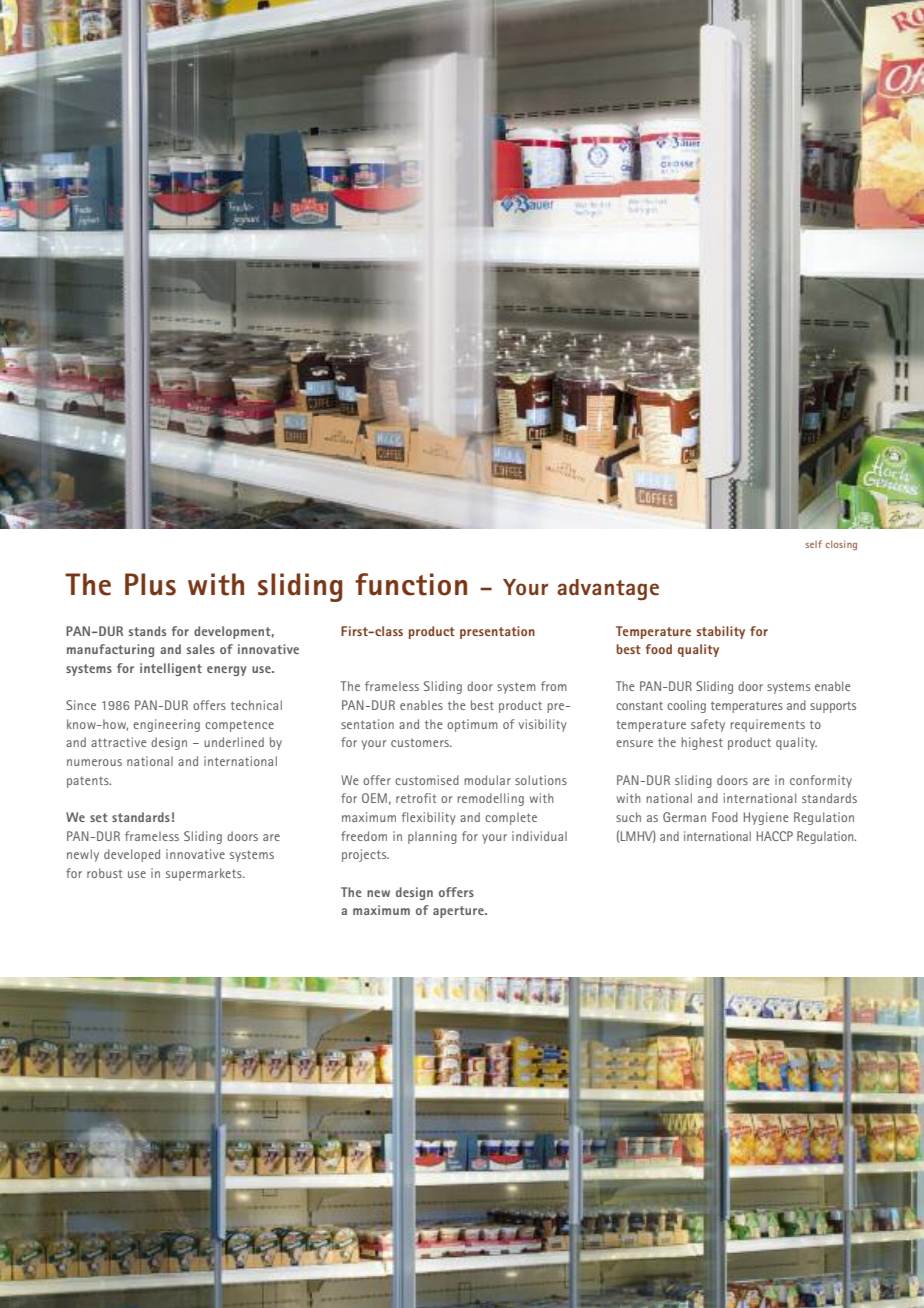  I want to click on engineering, so click(166, 725).
